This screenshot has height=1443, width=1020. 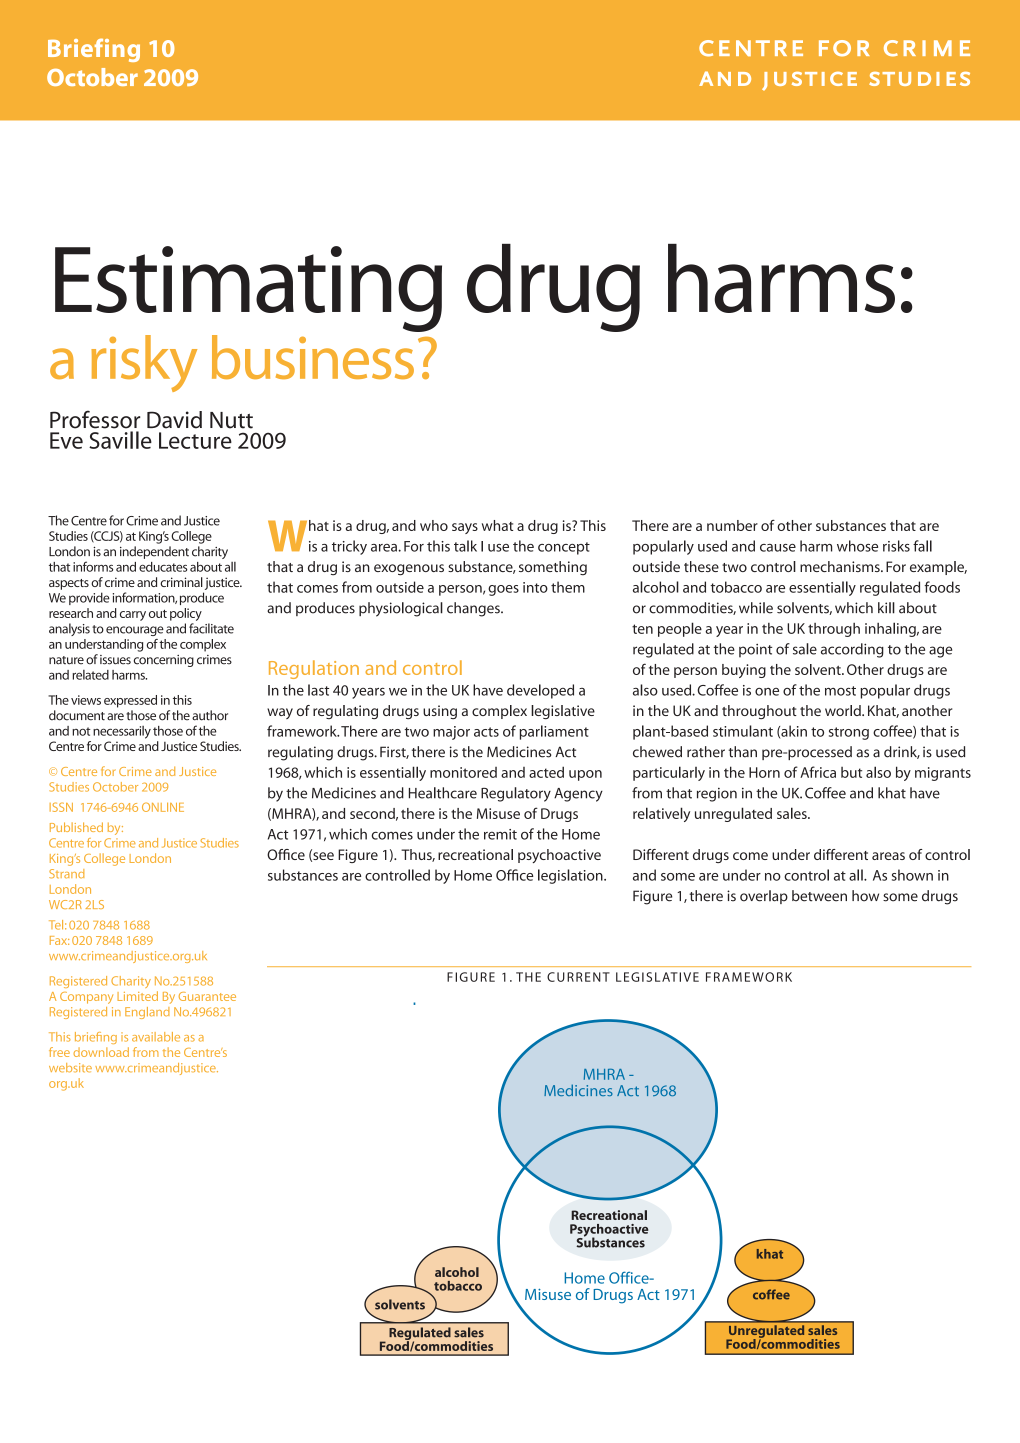 What do you see at coordinates (819, 896) in the screenshot?
I see `between` at bounding box center [819, 896].
